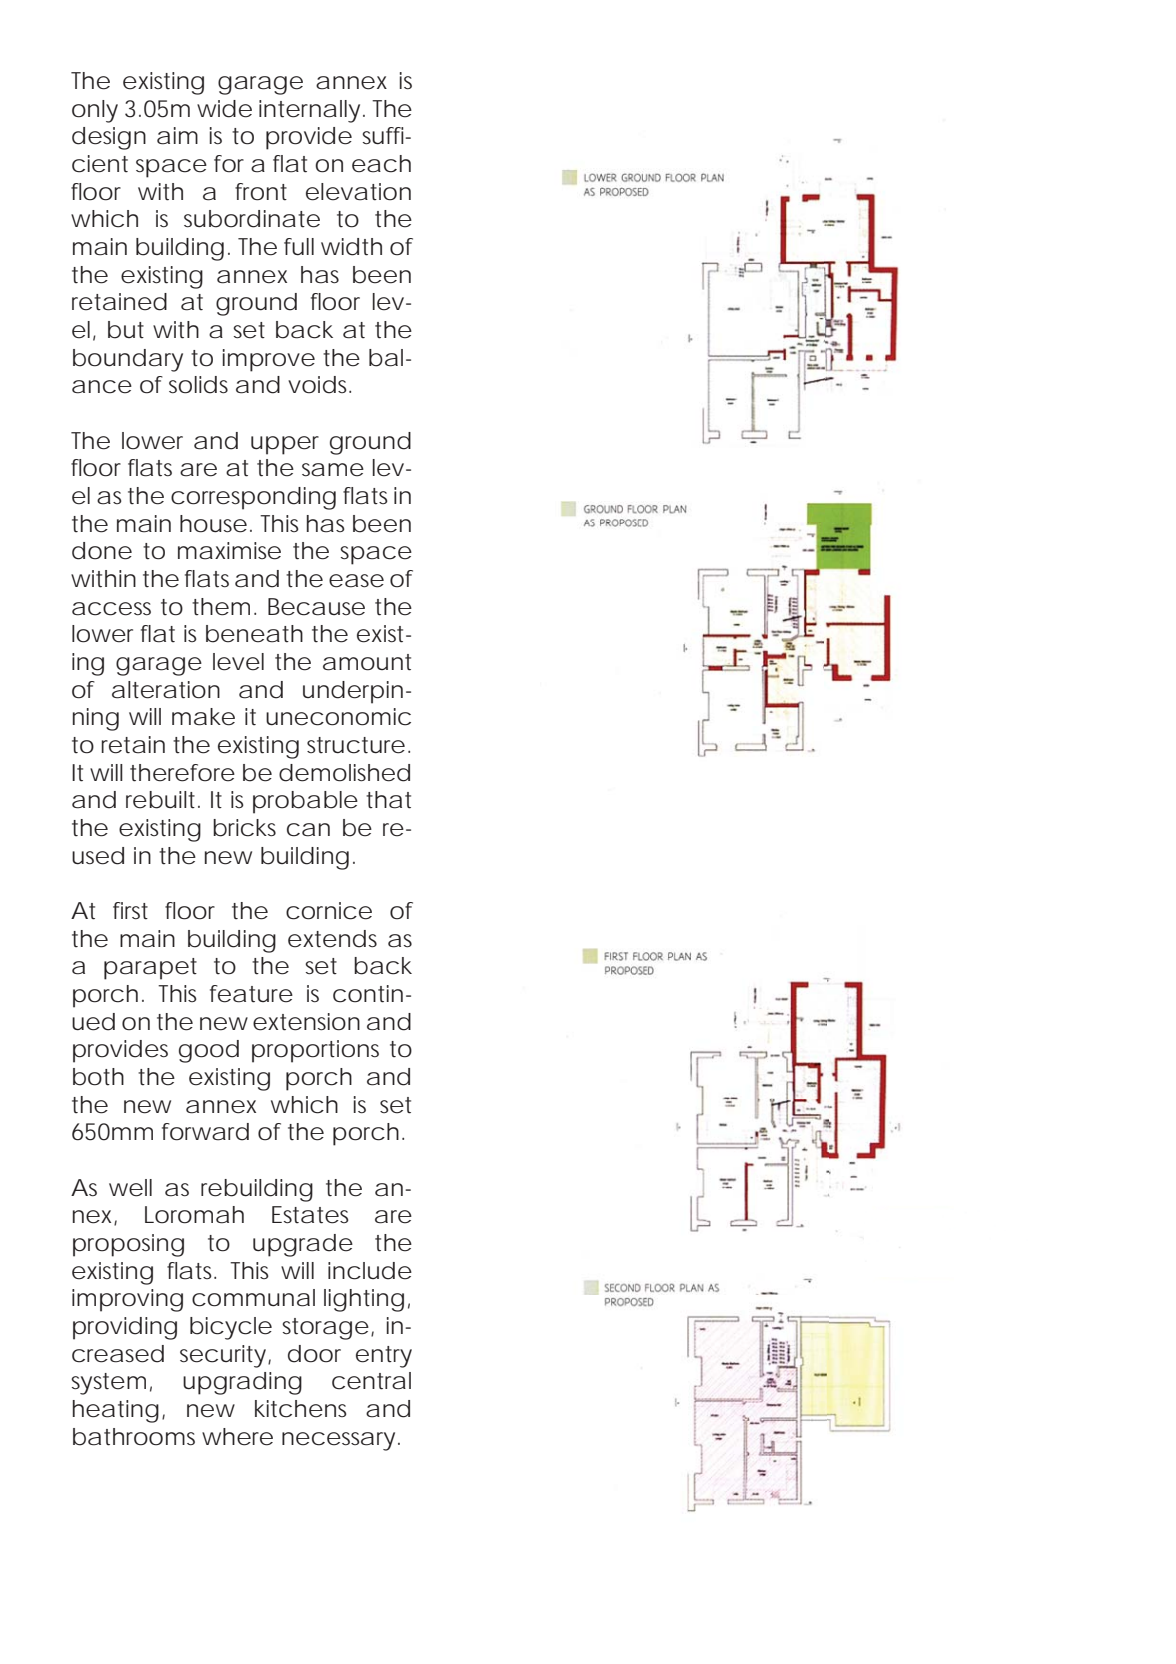 This screenshot has height=1664, width=1176. I want to click on where, so click(237, 1437).
